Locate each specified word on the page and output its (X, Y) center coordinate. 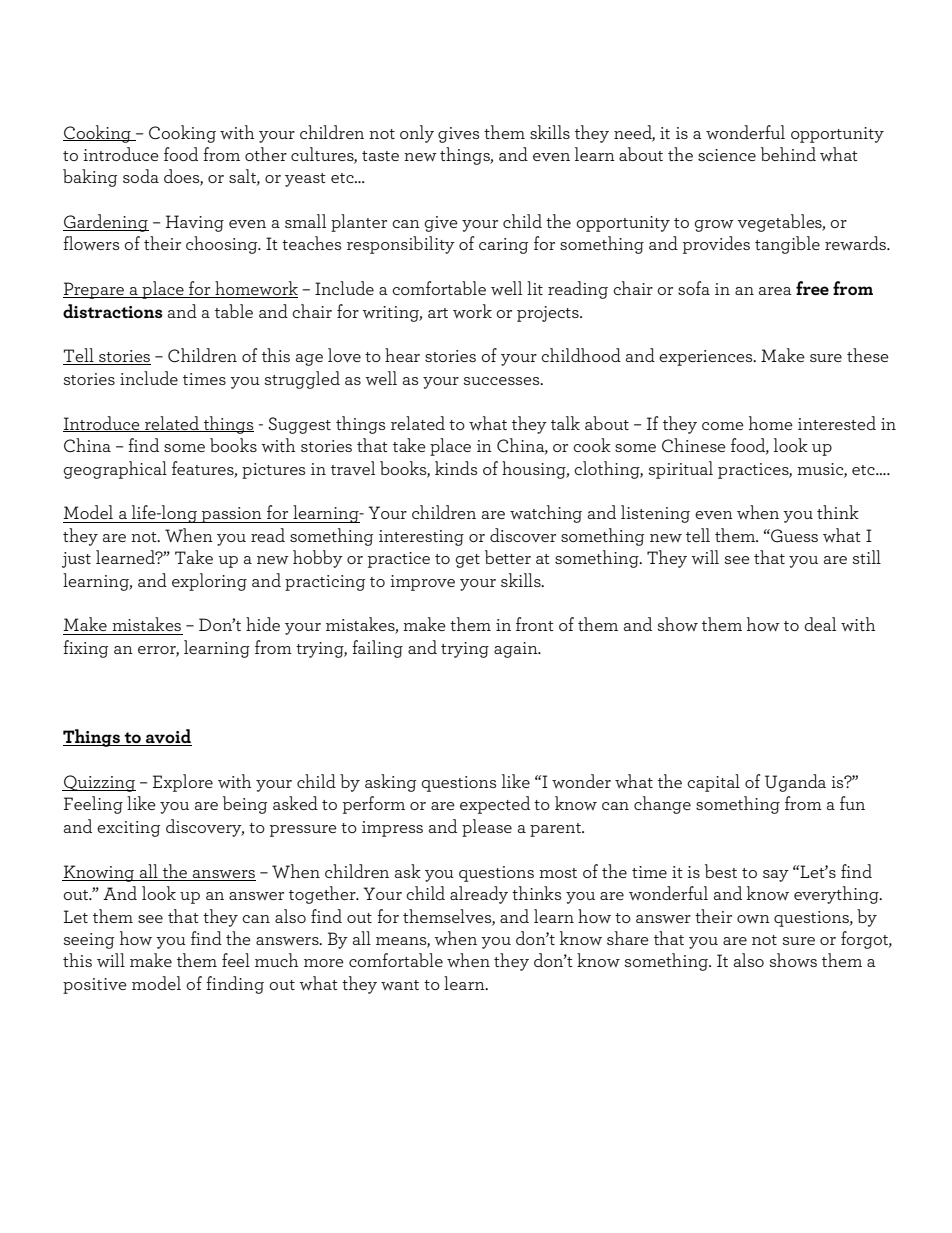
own (753, 919)
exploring (209, 582)
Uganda (795, 783)
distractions (113, 311)
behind (788, 154)
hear (402, 355)
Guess (793, 536)
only (417, 134)
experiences (707, 358)
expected (495, 805)
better (508, 557)
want (400, 985)
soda (141, 176)
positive (95, 986)
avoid (168, 737)
